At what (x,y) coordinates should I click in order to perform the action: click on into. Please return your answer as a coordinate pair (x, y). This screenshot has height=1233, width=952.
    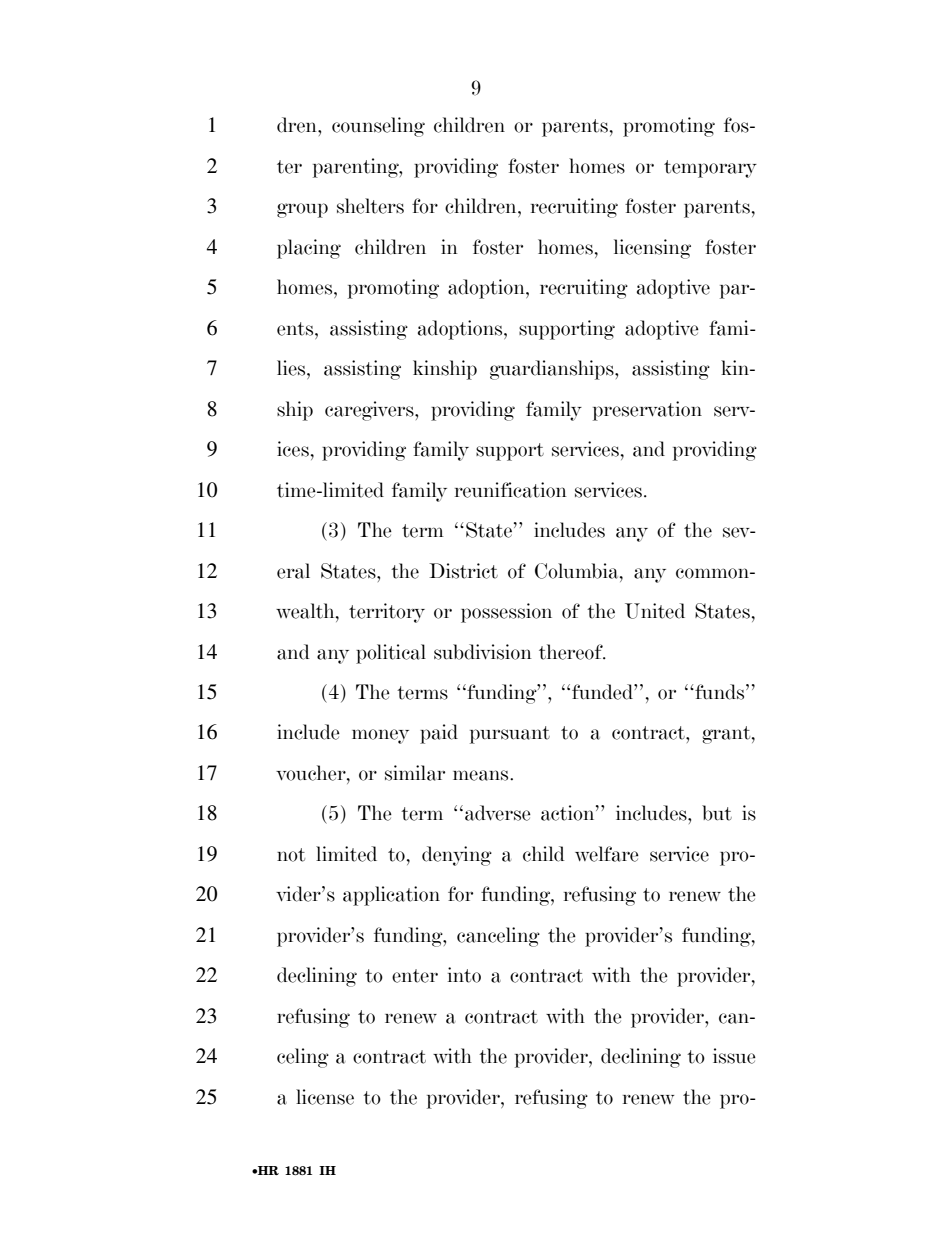
    Looking at the image, I should click on (464, 975).
